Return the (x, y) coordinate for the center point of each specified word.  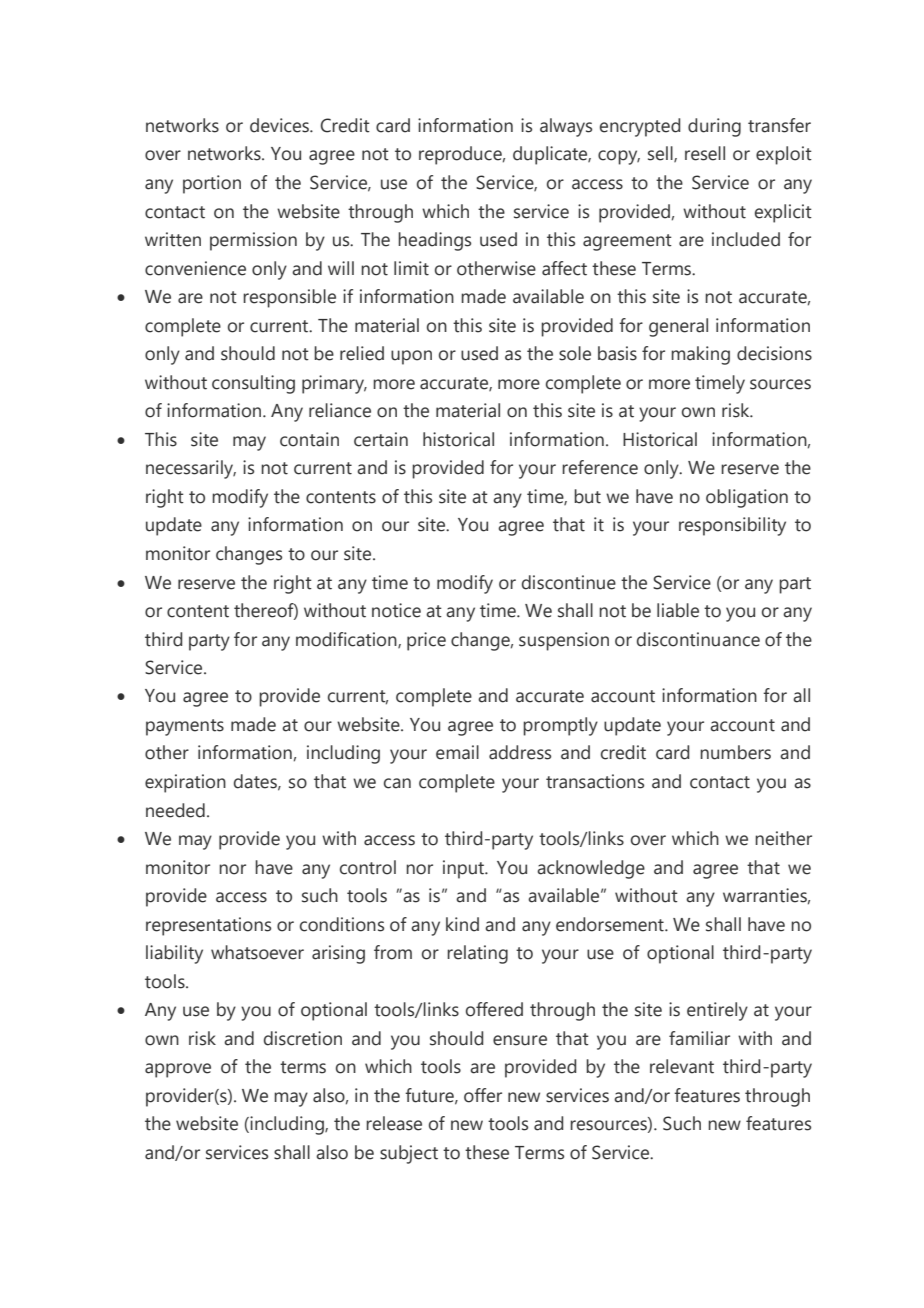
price (426, 641)
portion (212, 184)
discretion (303, 1038)
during (714, 127)
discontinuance (698, 639)
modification (347, 640)
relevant (682, 1066)
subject (409, 1154)
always (566, 127)
